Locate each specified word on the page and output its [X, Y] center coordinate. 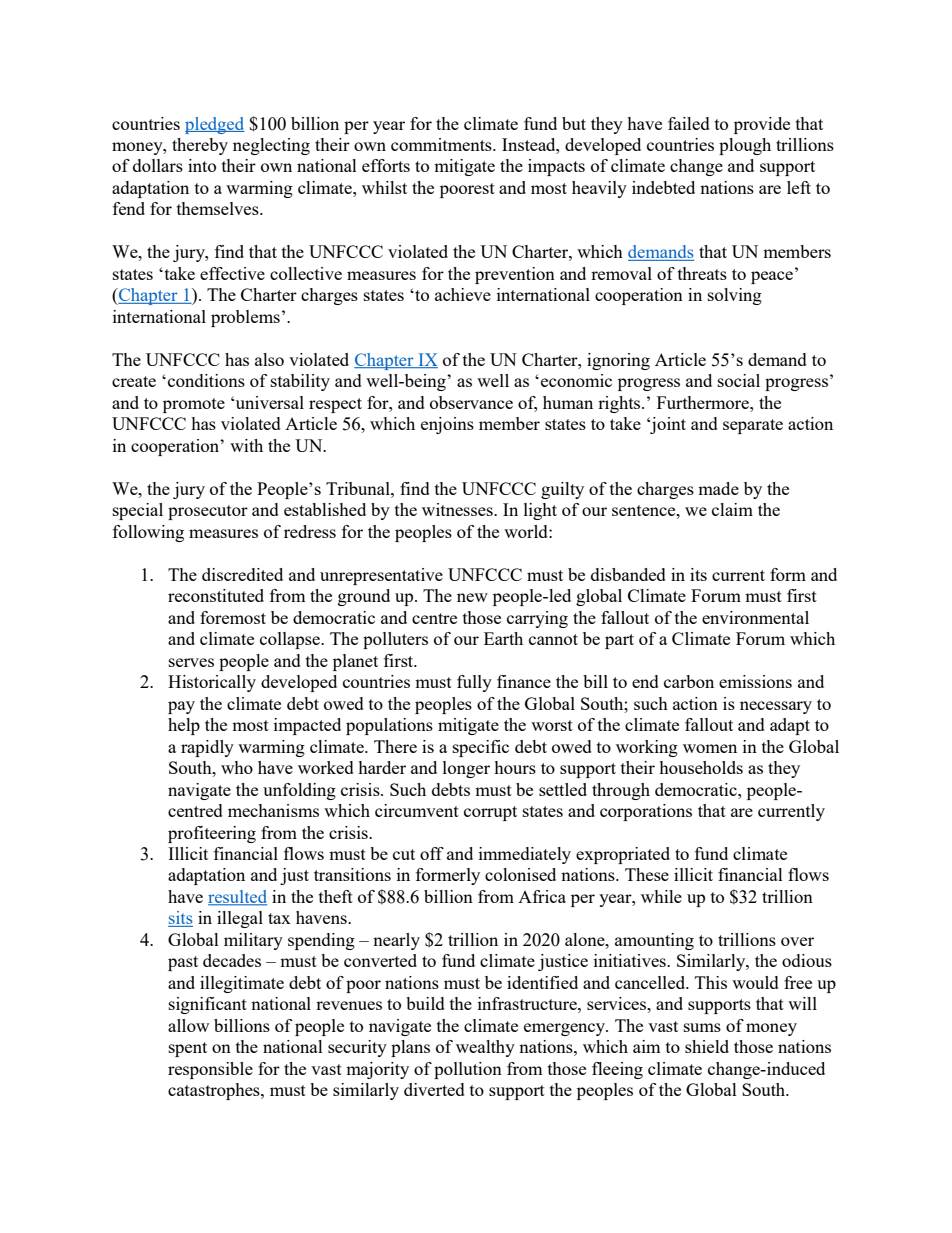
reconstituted [216, 595]
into [202, 165]
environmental [755, 617]
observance [471, 402]
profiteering [212, 834]
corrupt [490, 813]
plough [745, 146]
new [472, 597]
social [739, 380]
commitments [442, 144]
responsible [210, 1070]
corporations [646, 812]
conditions [206, 380]
